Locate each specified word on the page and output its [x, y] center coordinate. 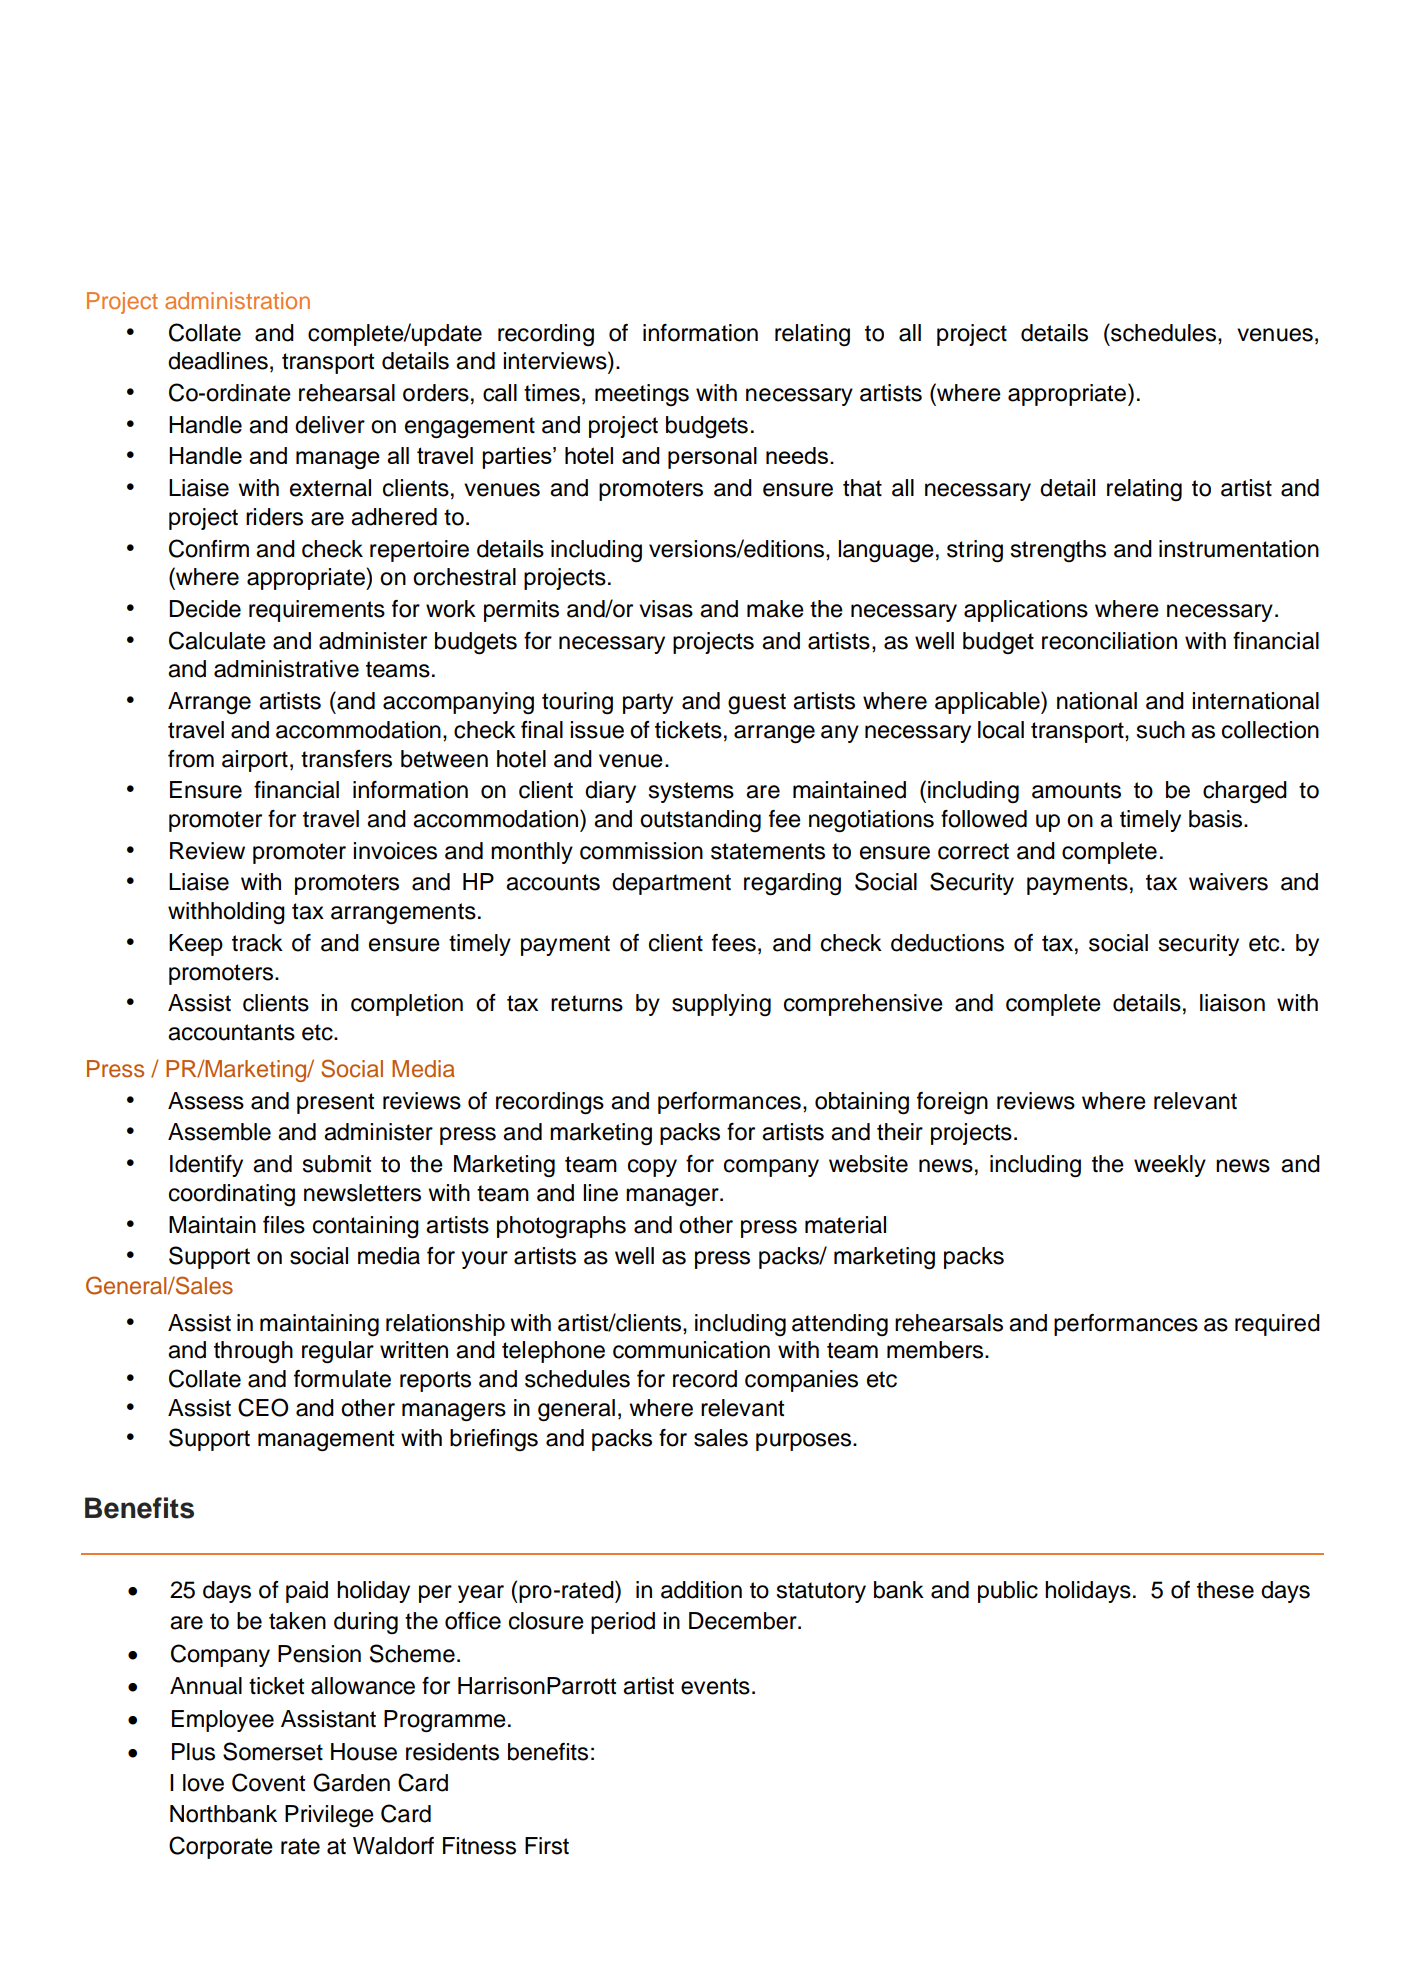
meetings [642, 395]
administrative [286, 669]
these [1225, 1590]
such [1160, 730]
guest [757, 703]
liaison [1232, 1003]
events [715, 1686]
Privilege [329, 1816]
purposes [805, 1442]
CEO [263, 1407]
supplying [721, 1005]
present [335, 1103]
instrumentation [1239, 549]
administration [237, 300]
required [1277, 1325]
